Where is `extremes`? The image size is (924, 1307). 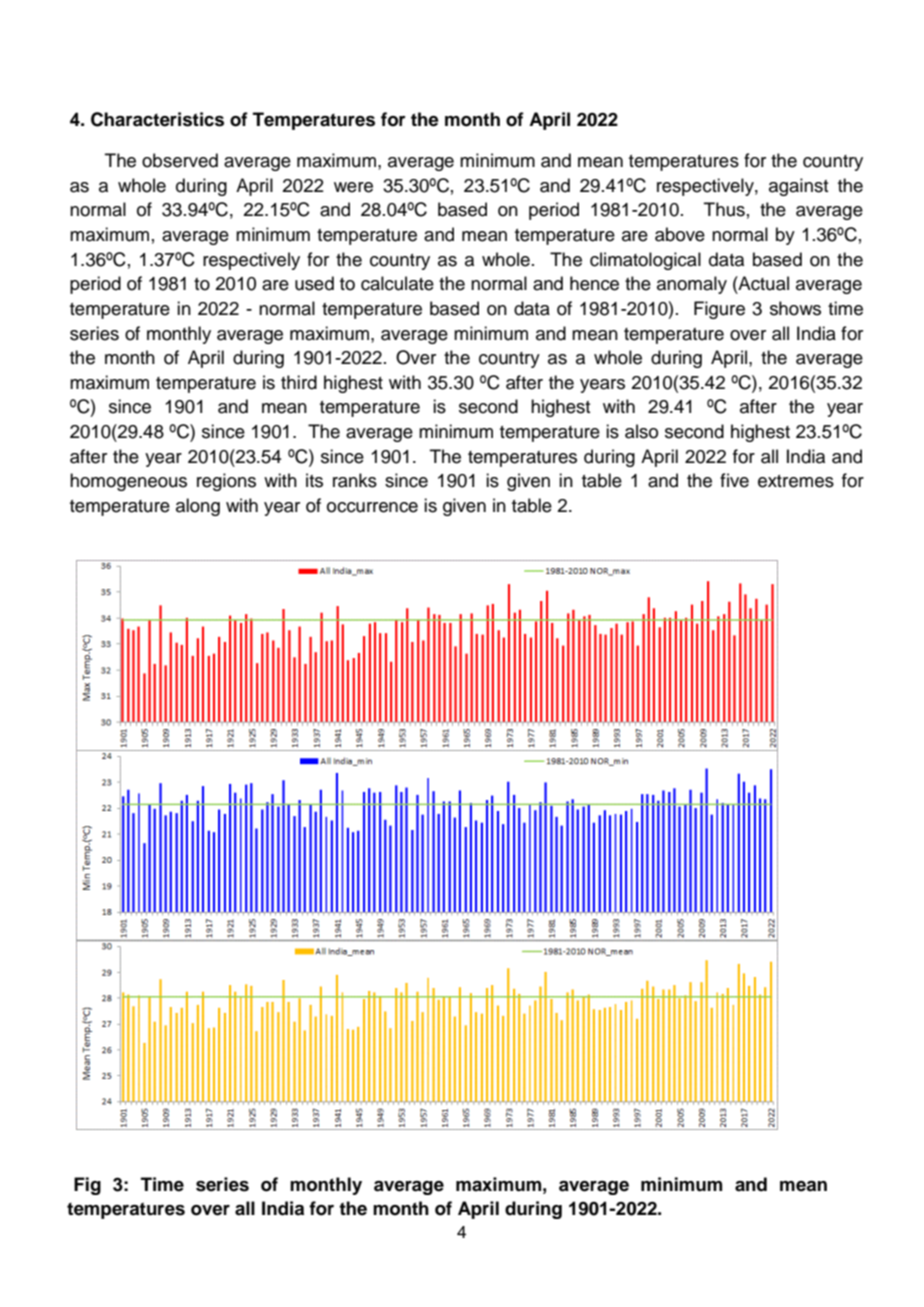
extremes is located at coordinates (796, 481).
